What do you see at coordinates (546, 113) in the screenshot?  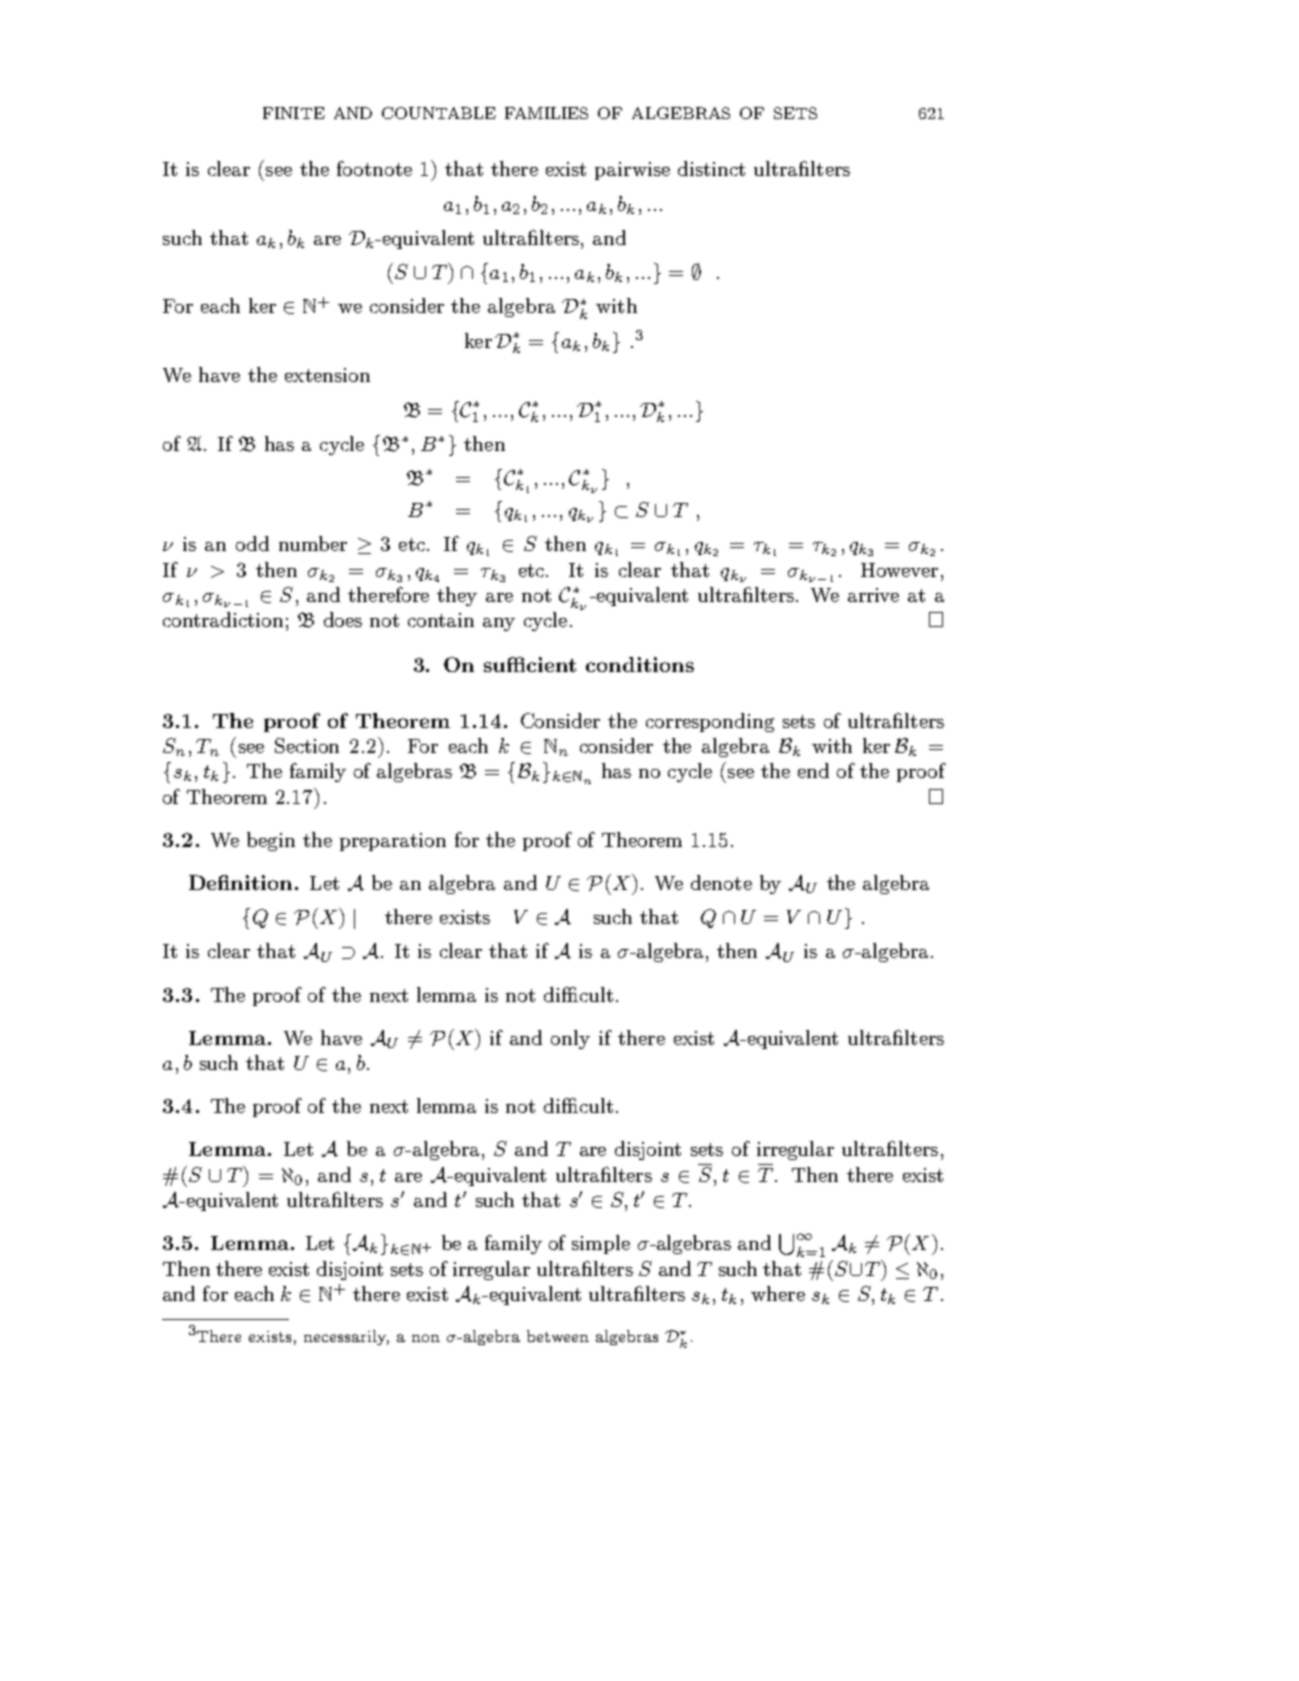 I see `FAMILIES` at bounding box center [546, 113].
